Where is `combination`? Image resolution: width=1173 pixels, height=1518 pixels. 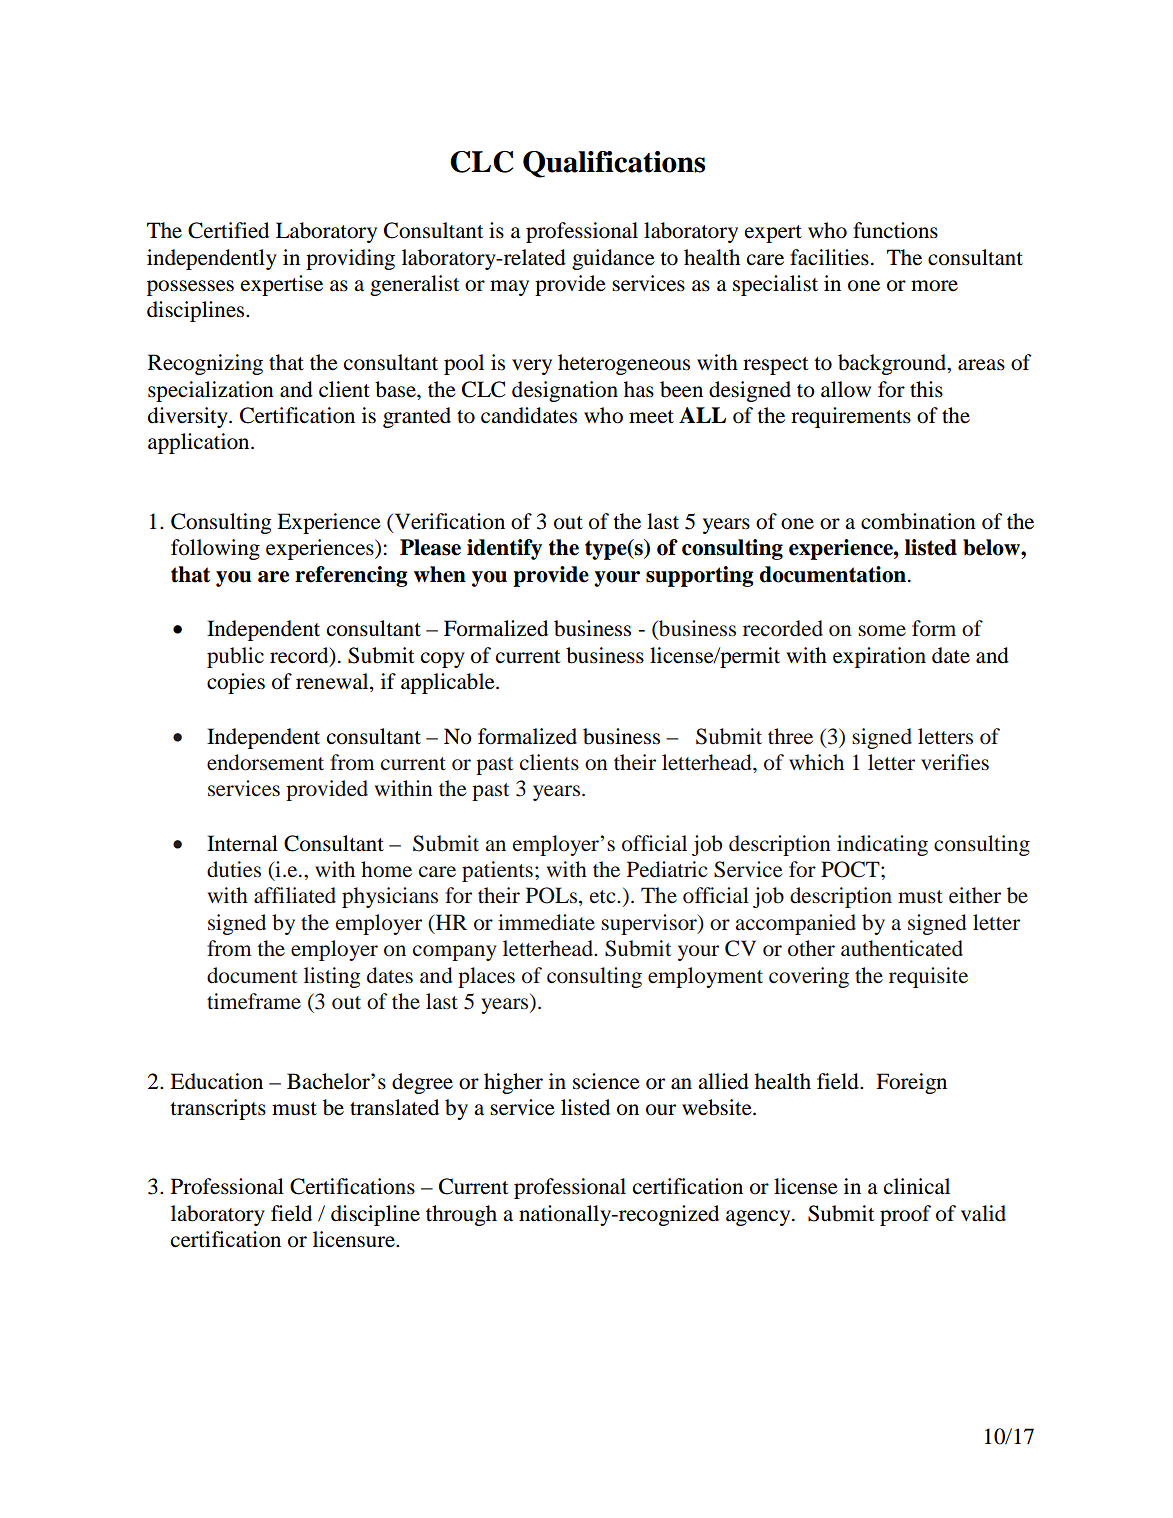
combination is located at coordinates (918, 521).
